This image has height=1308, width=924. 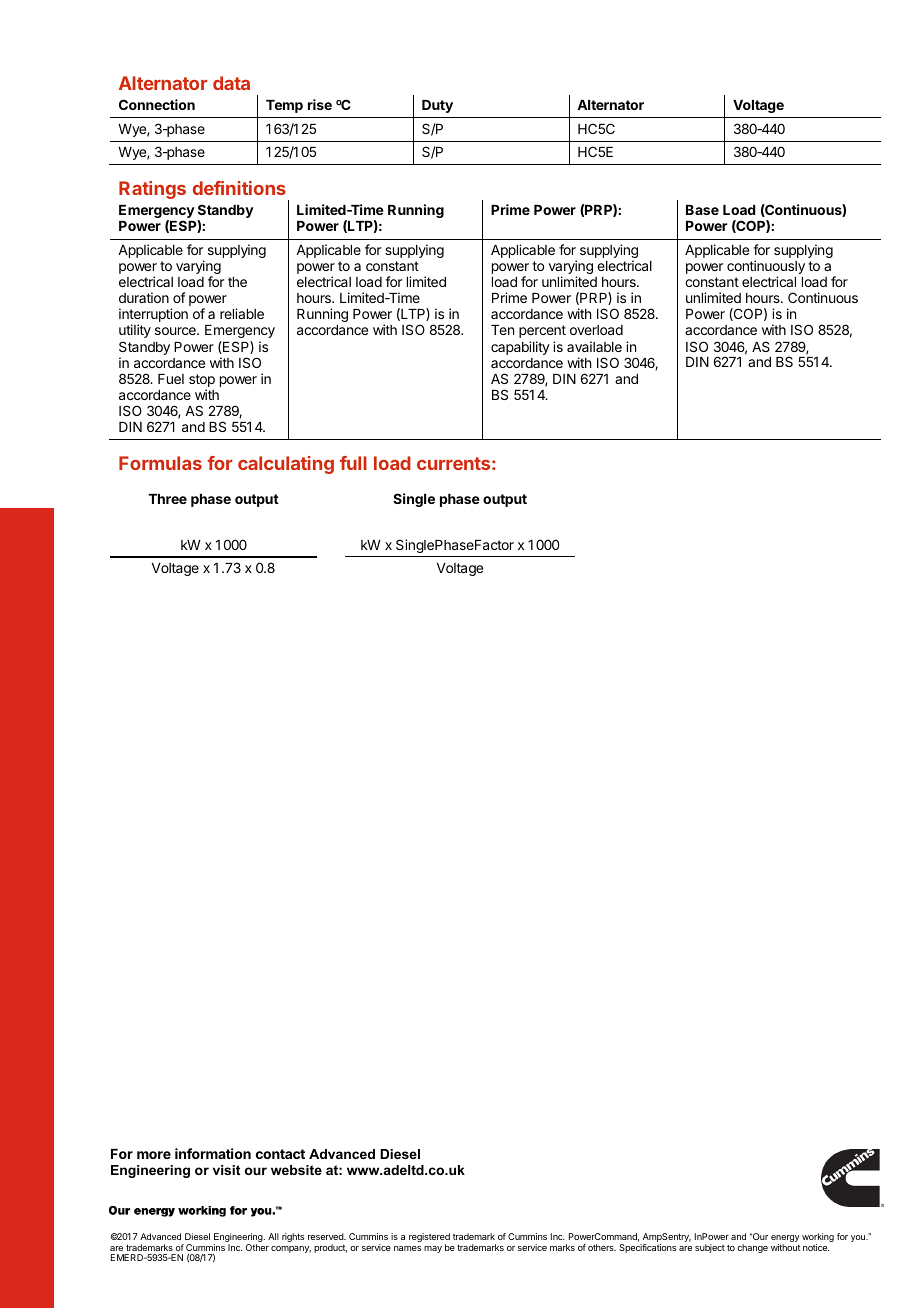 What do you see at coordinates (785, 1240) in the image?
I see `energy` at bounding box center [785, 1240].
